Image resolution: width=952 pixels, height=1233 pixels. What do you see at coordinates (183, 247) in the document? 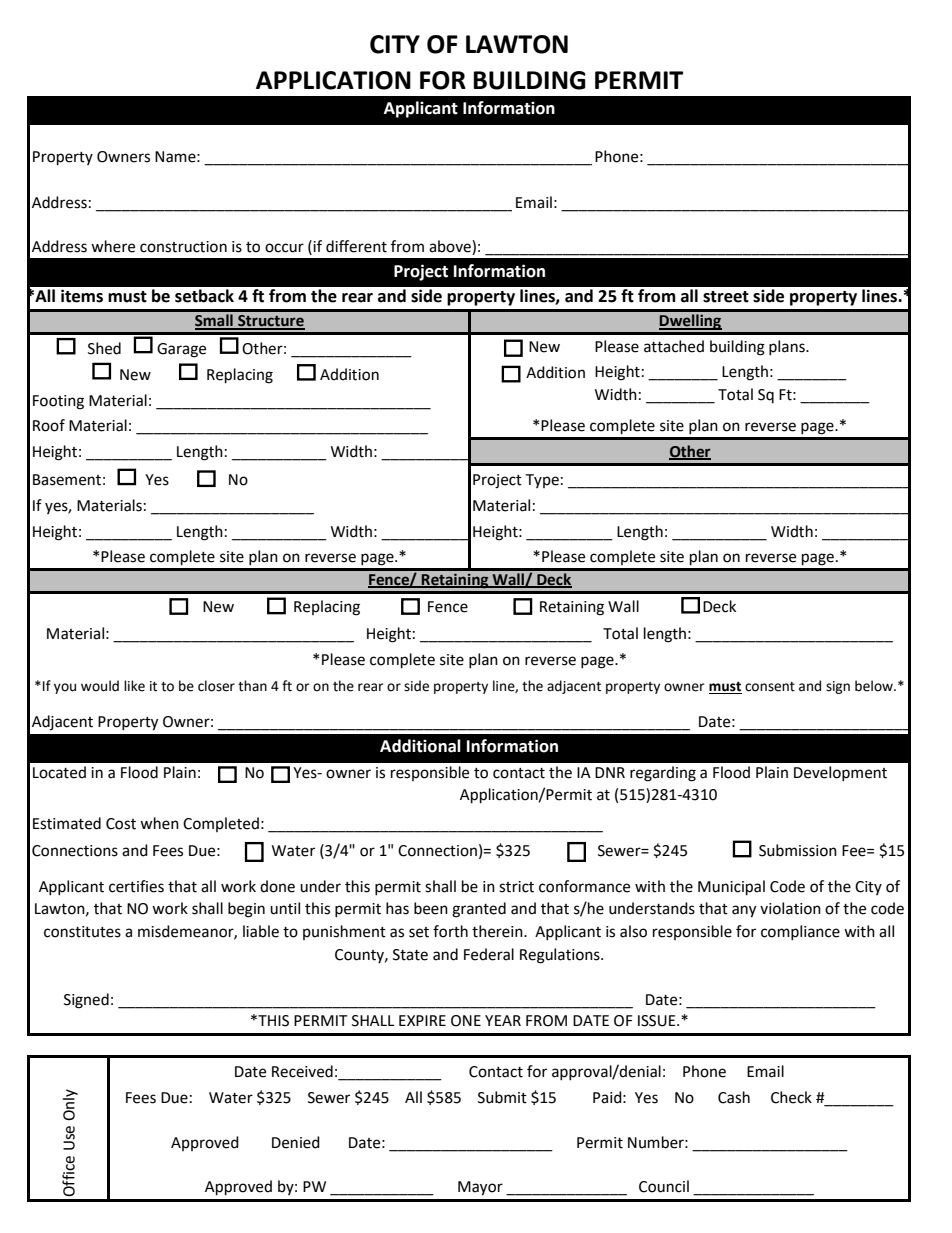
I see `construction` at bounding box center [183, 247].
